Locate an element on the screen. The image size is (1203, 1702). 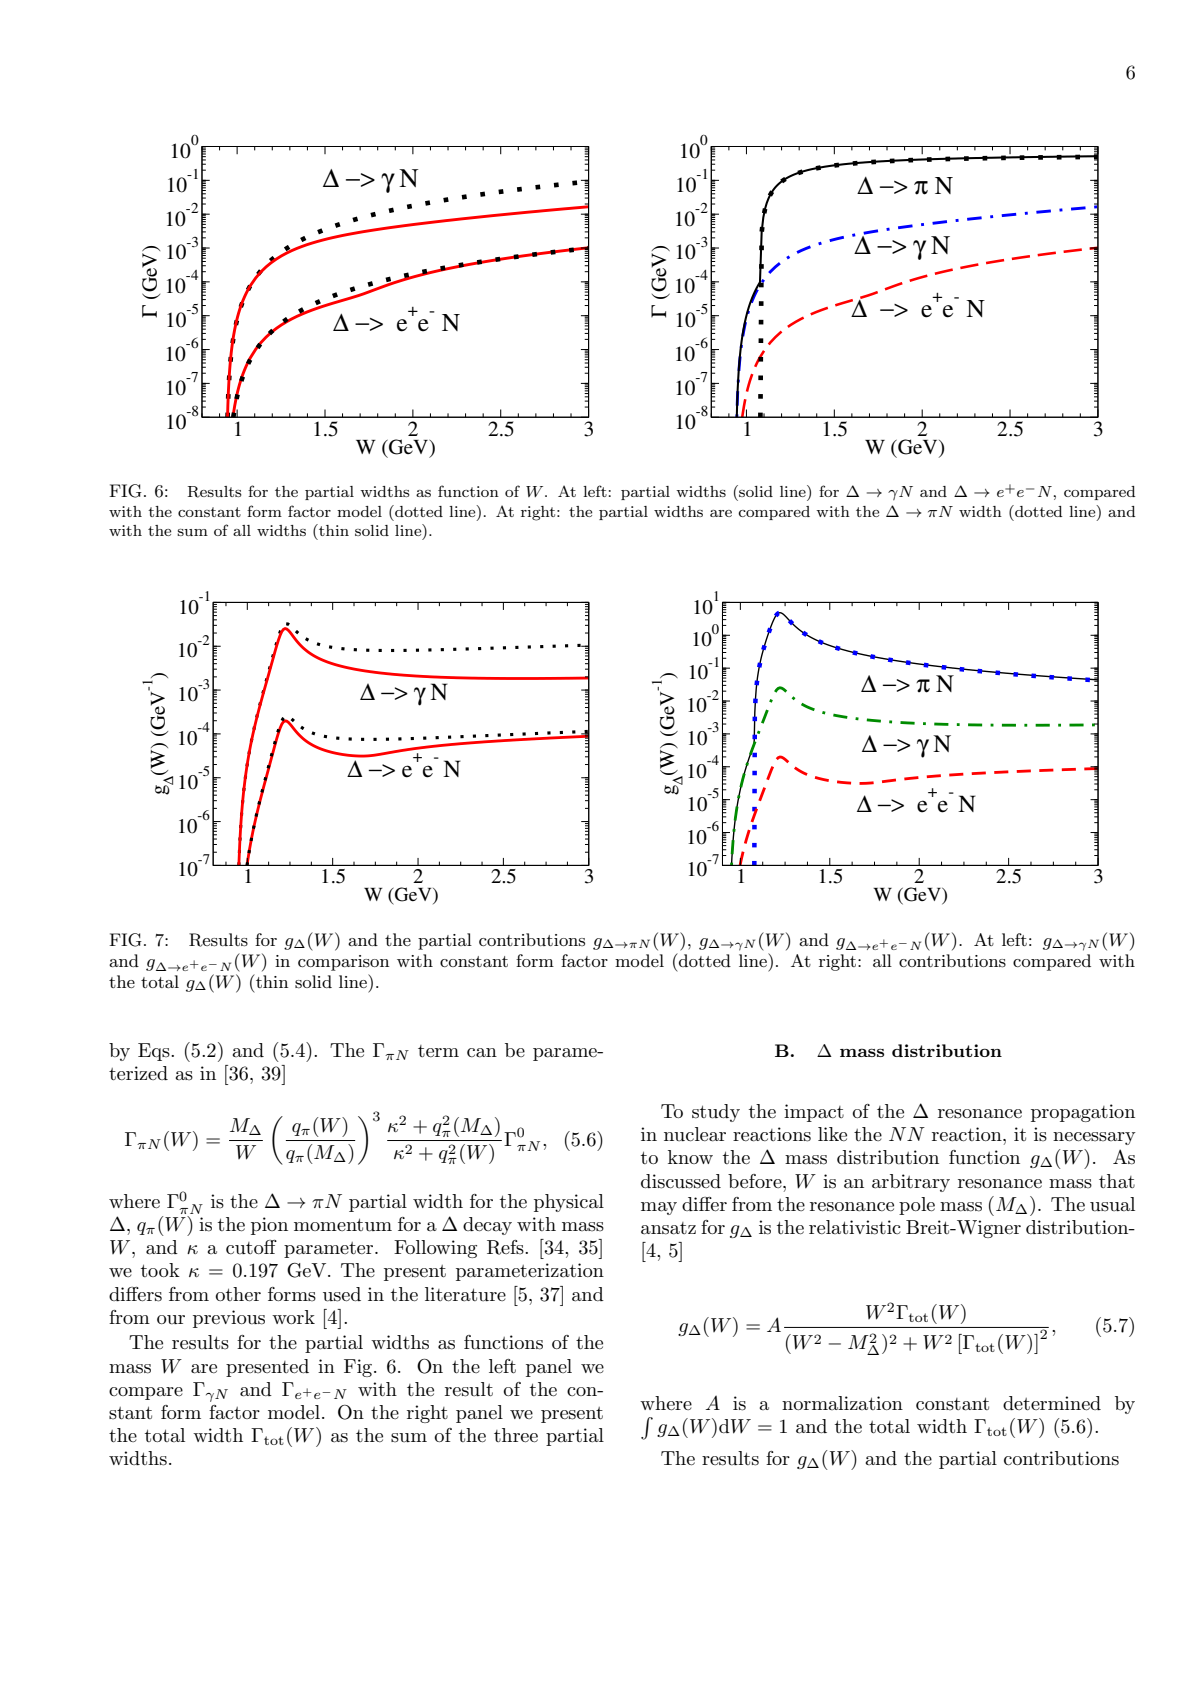
normalization is located at coordinates (842, 1403).
